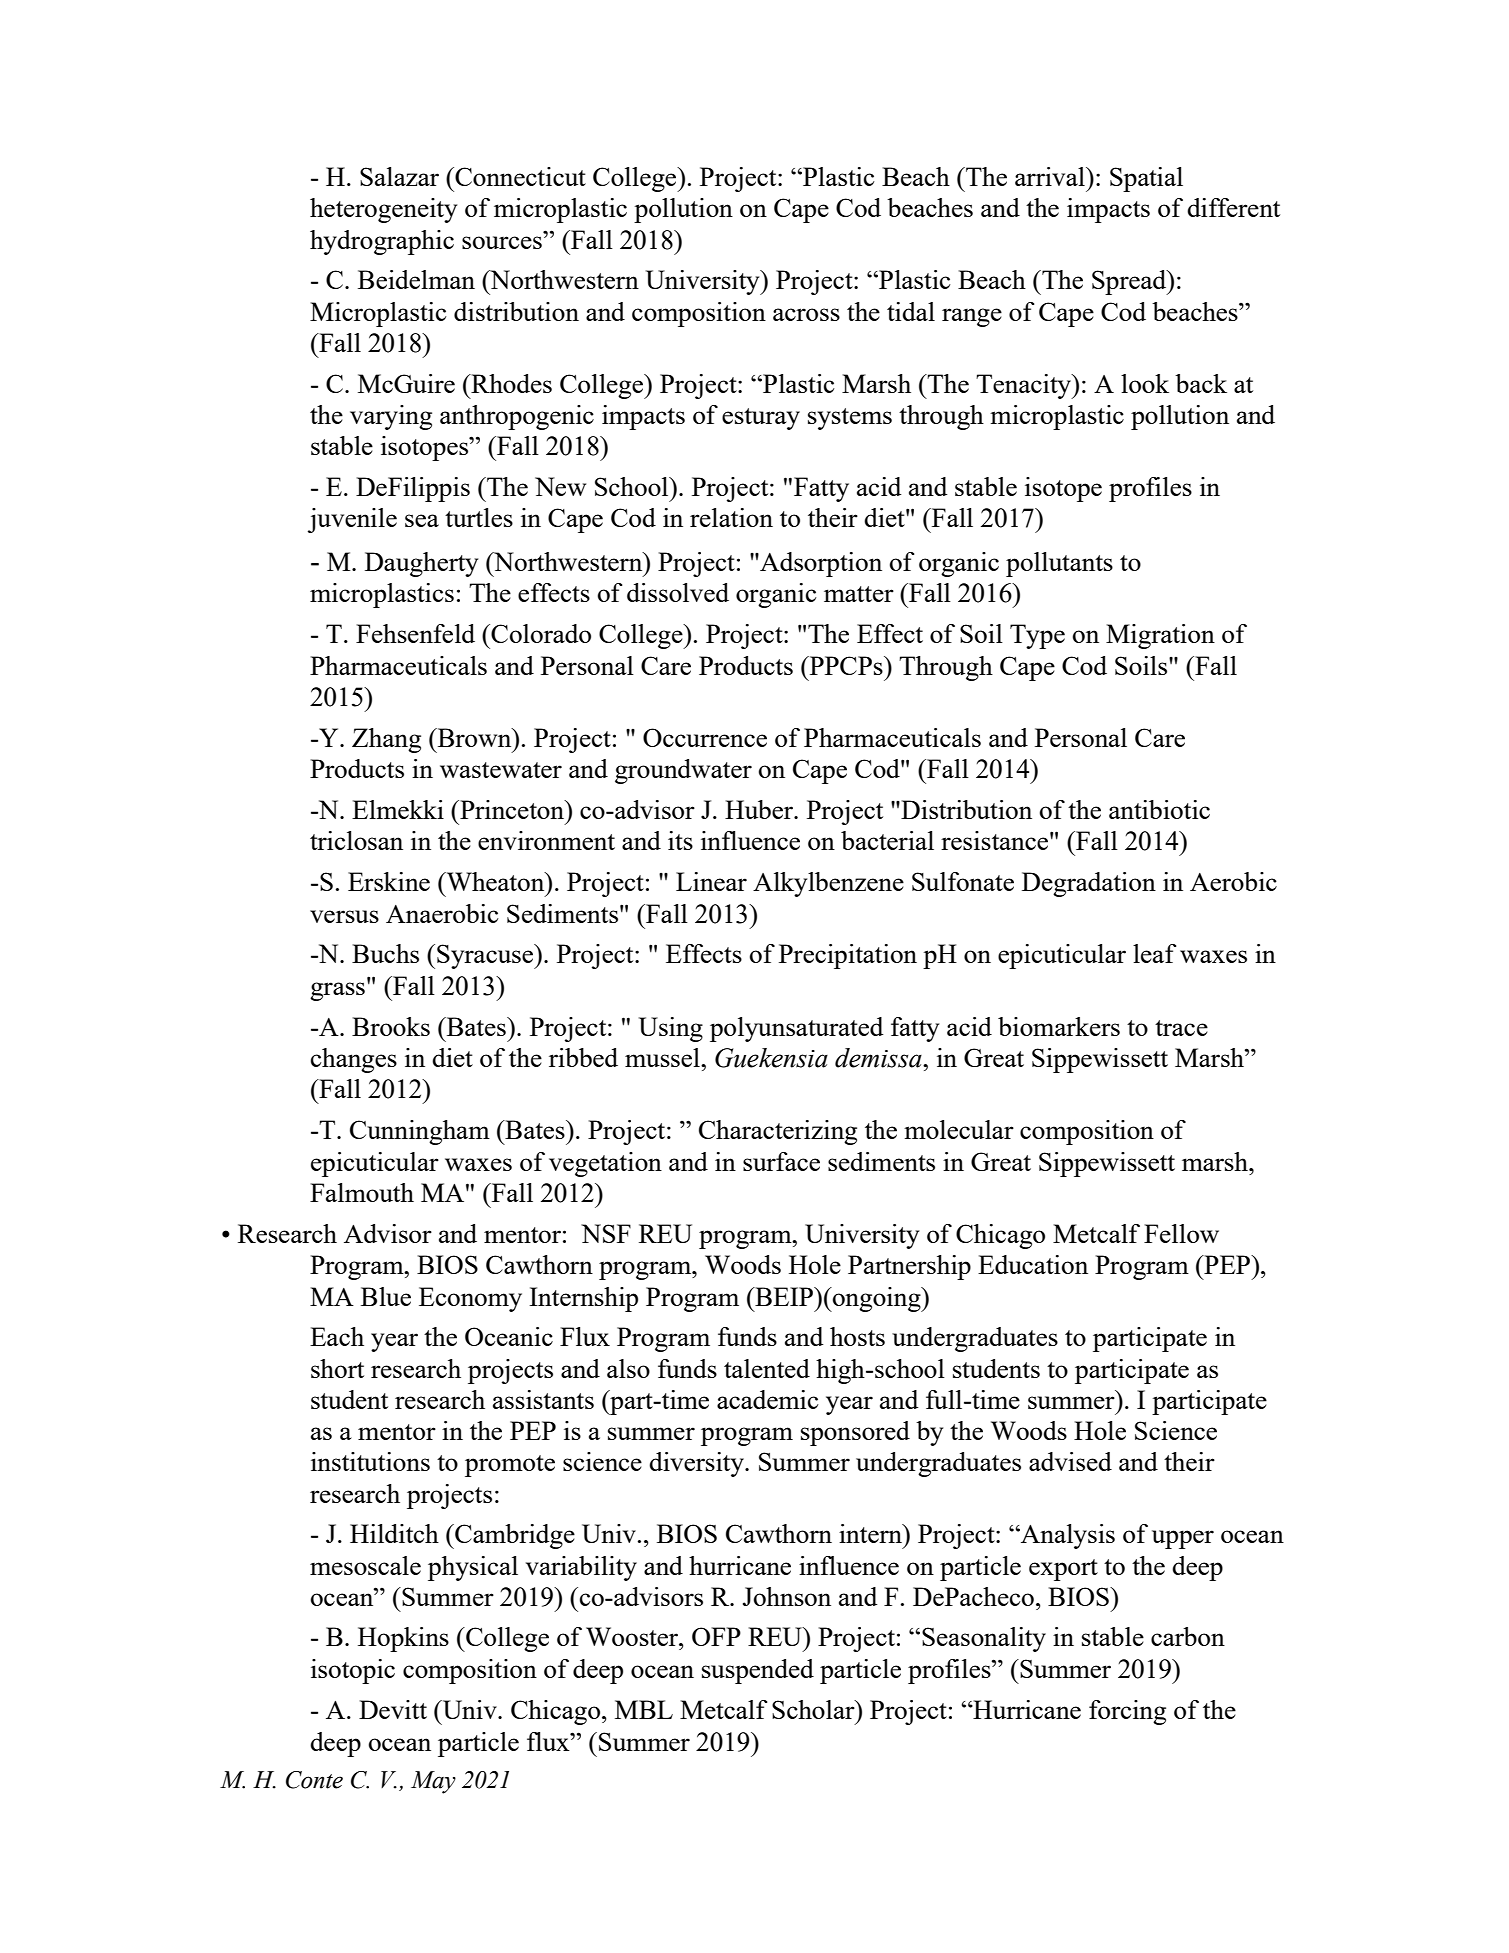  Describe the element at coordinates (1146, 179) in the screenshot. I see `Spatial` at that location.
